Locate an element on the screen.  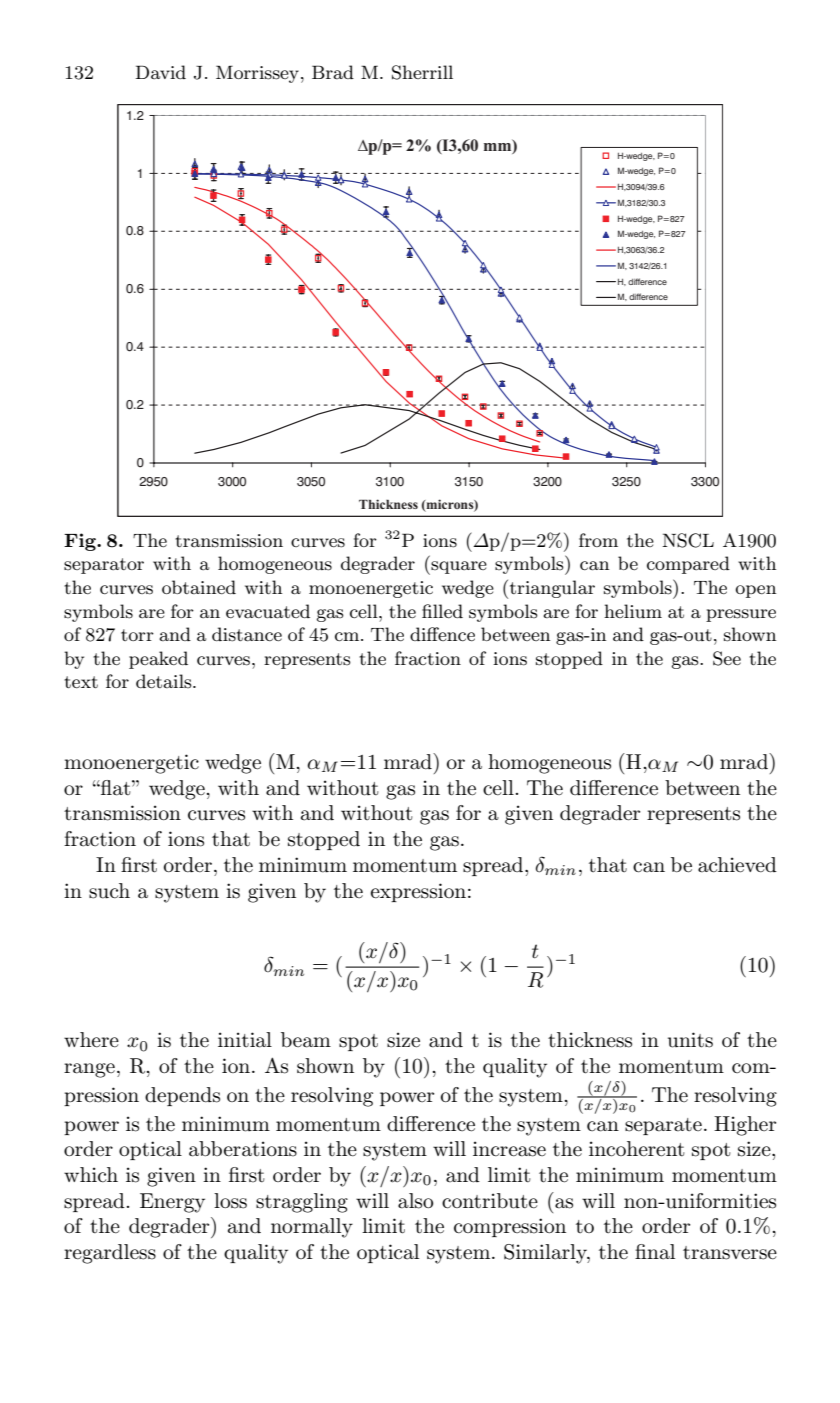
Brad is located at coordinates (333, 72).
